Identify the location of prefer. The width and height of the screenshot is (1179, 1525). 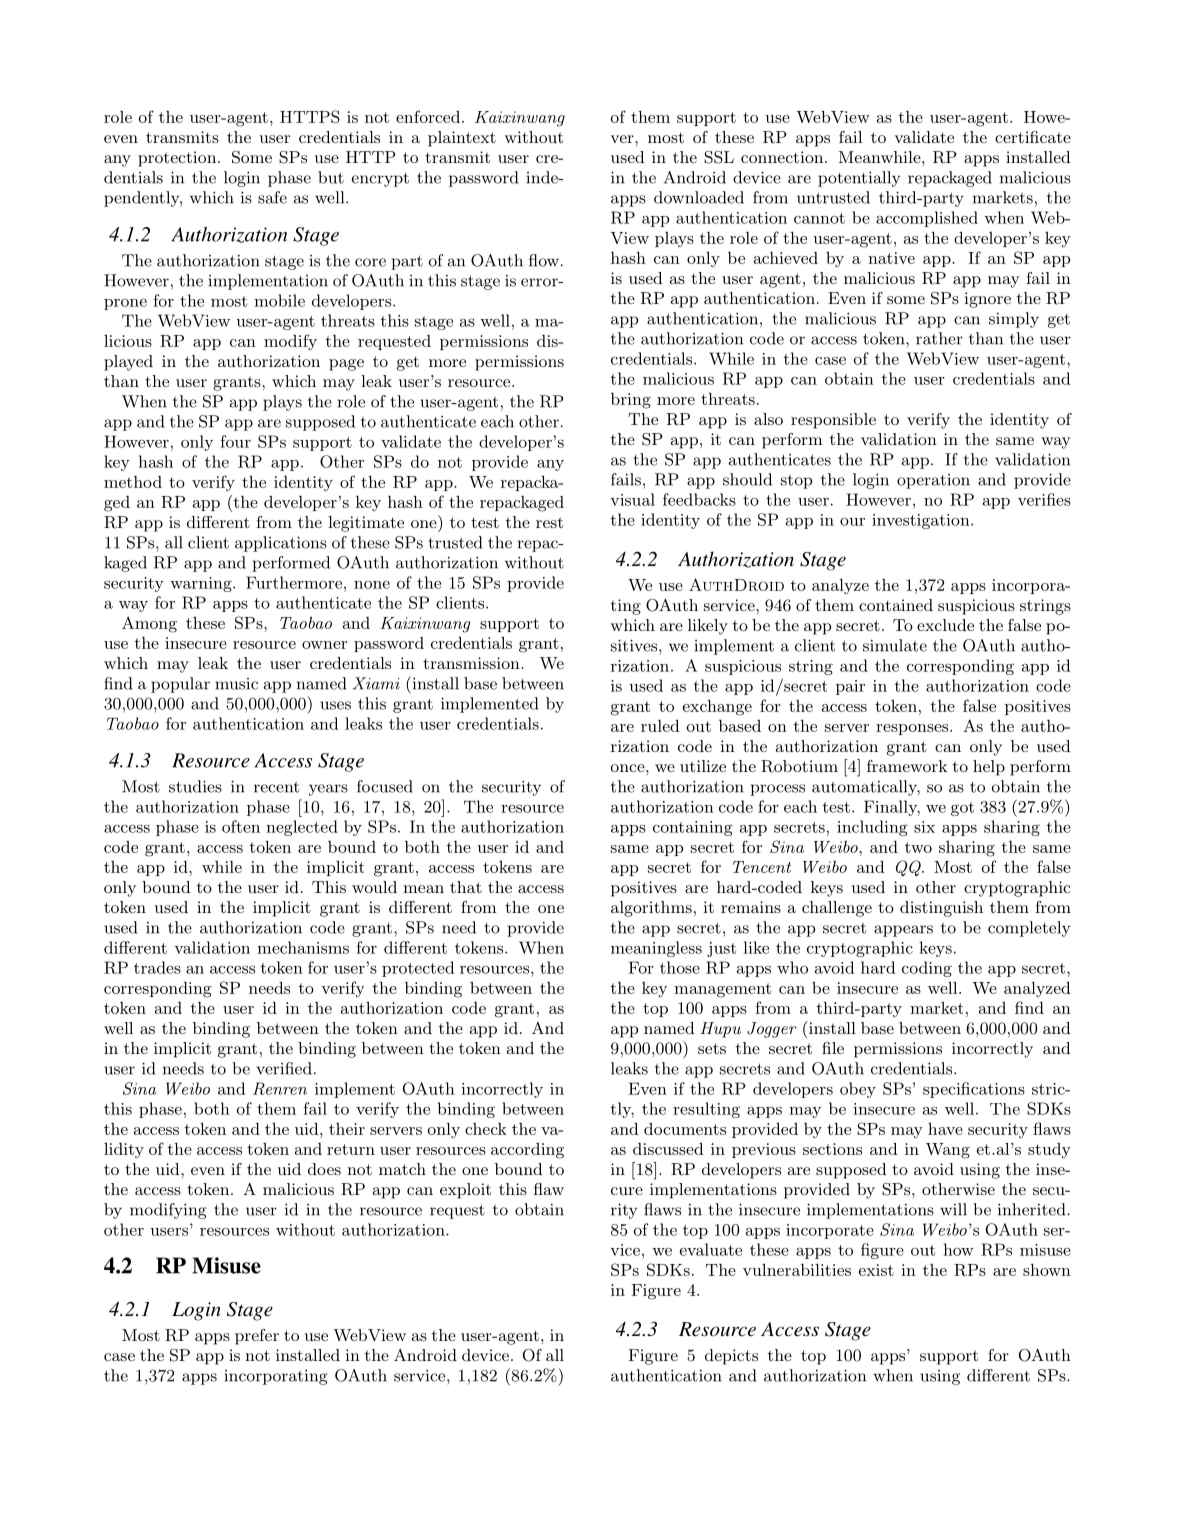
(257, 1337).
